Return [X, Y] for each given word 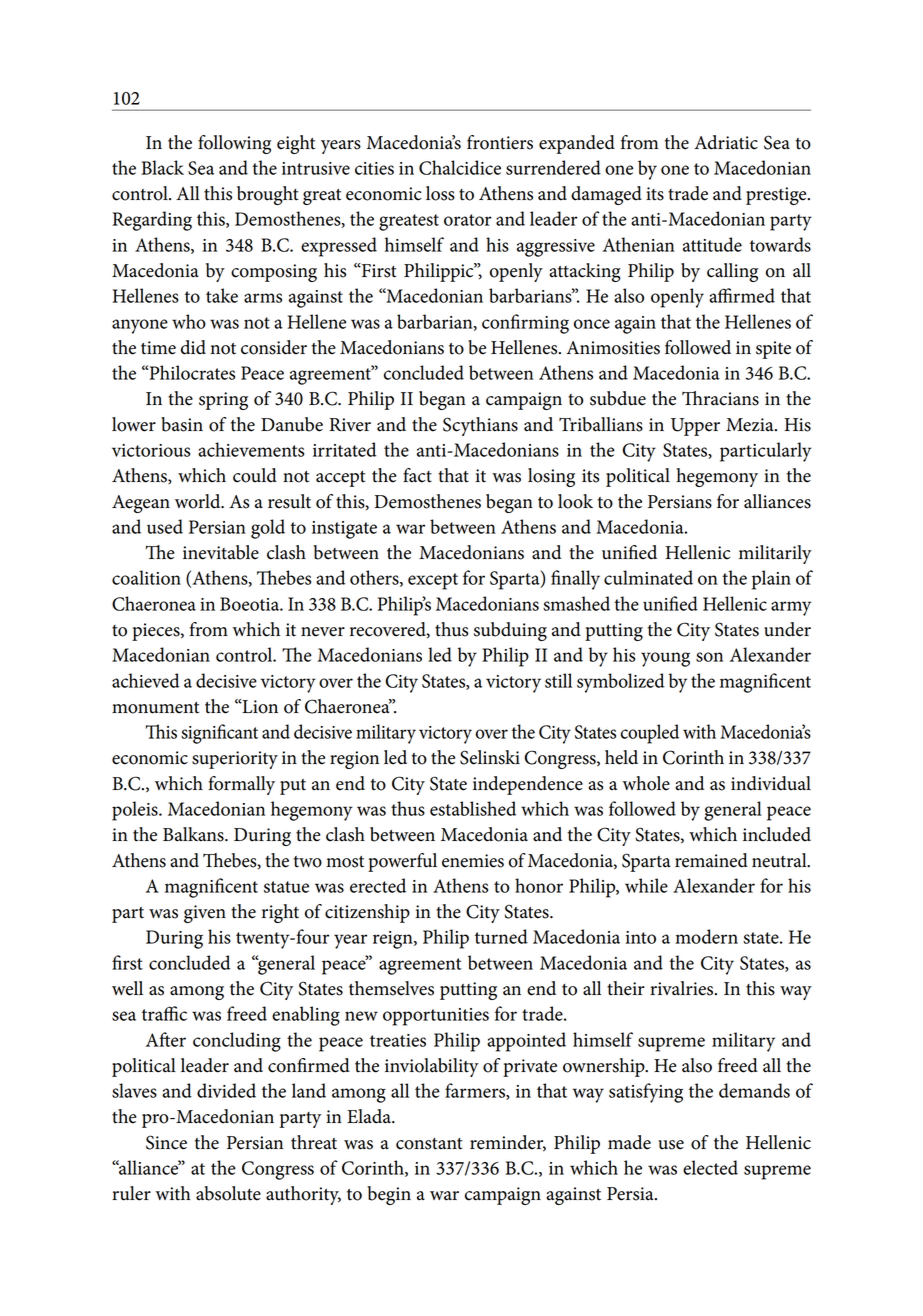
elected [710, 1167]
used [165, 526]
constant [429, 1144]
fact [417, 475]
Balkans [194, 834]
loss [440, 193]
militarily [775, 554]
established [473, 808]
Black [162, 167]
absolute [228, 1193]
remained [711, 860]
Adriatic [726, 142]
